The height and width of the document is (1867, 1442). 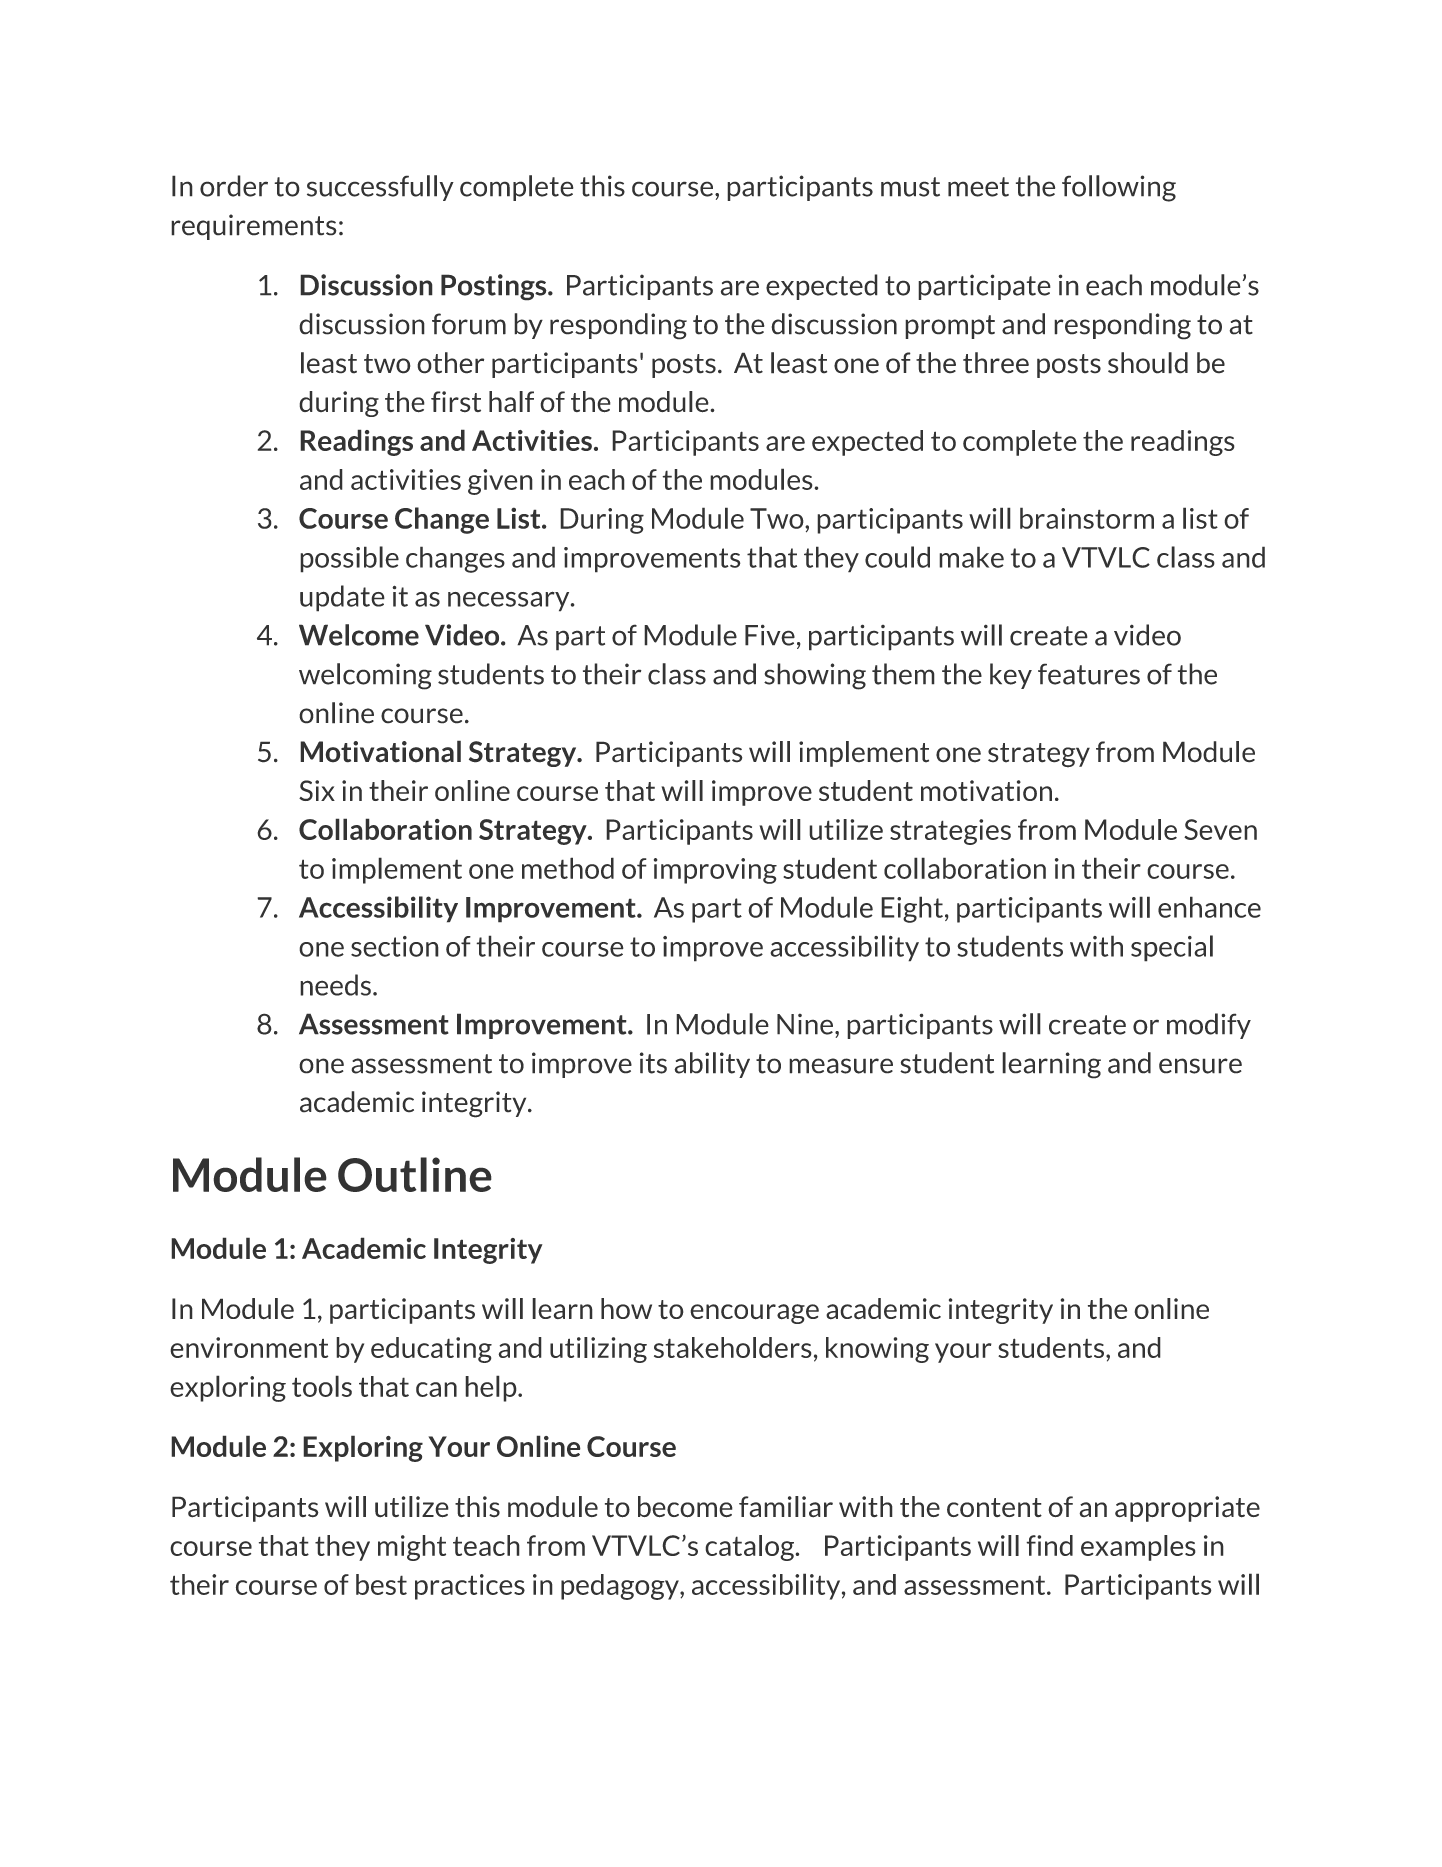 What do you see at coordinates (380, 188) in the document?
I see `successfully` at bounding box center [380, 188].
